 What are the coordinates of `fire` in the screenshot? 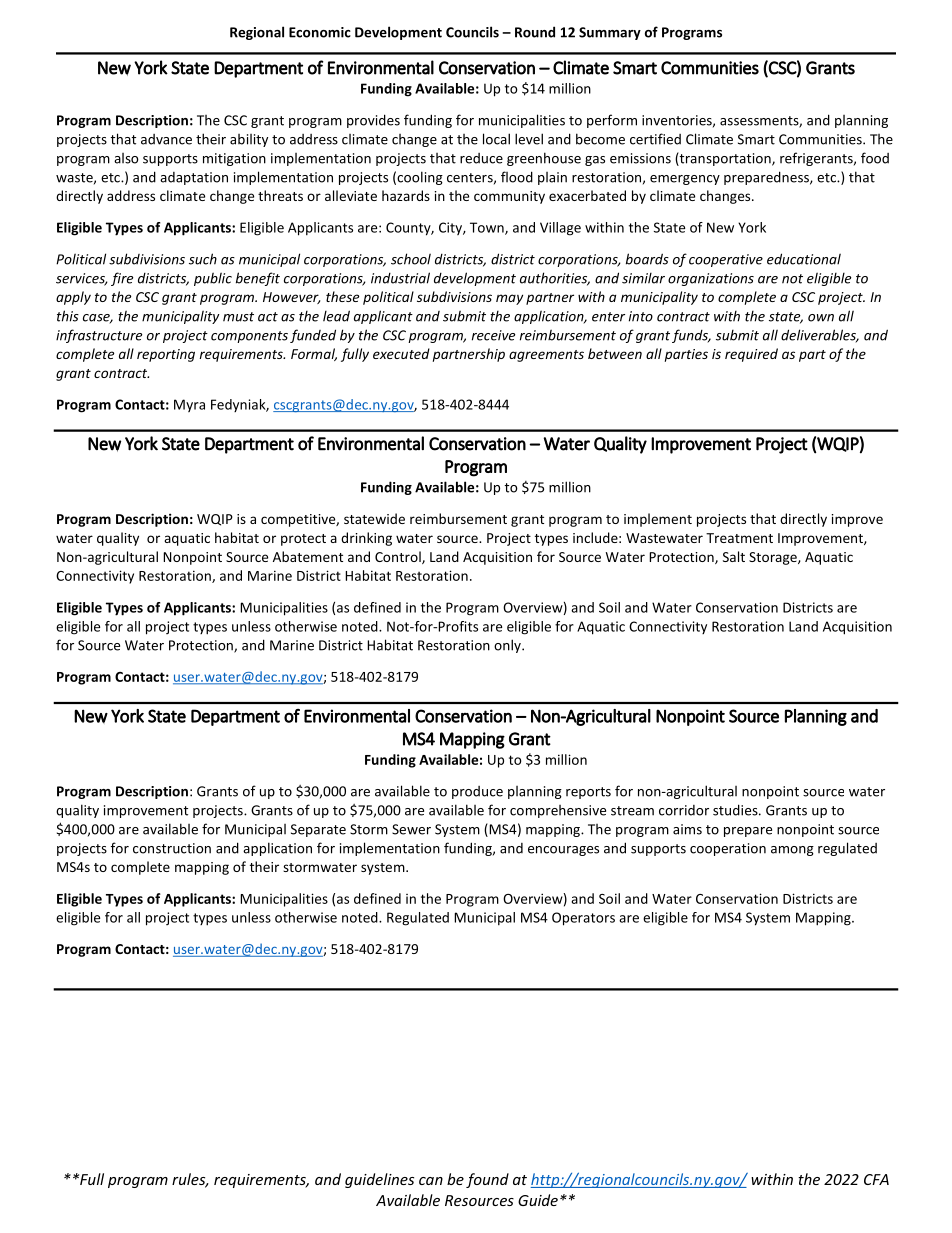 It's located at (122, 279).
